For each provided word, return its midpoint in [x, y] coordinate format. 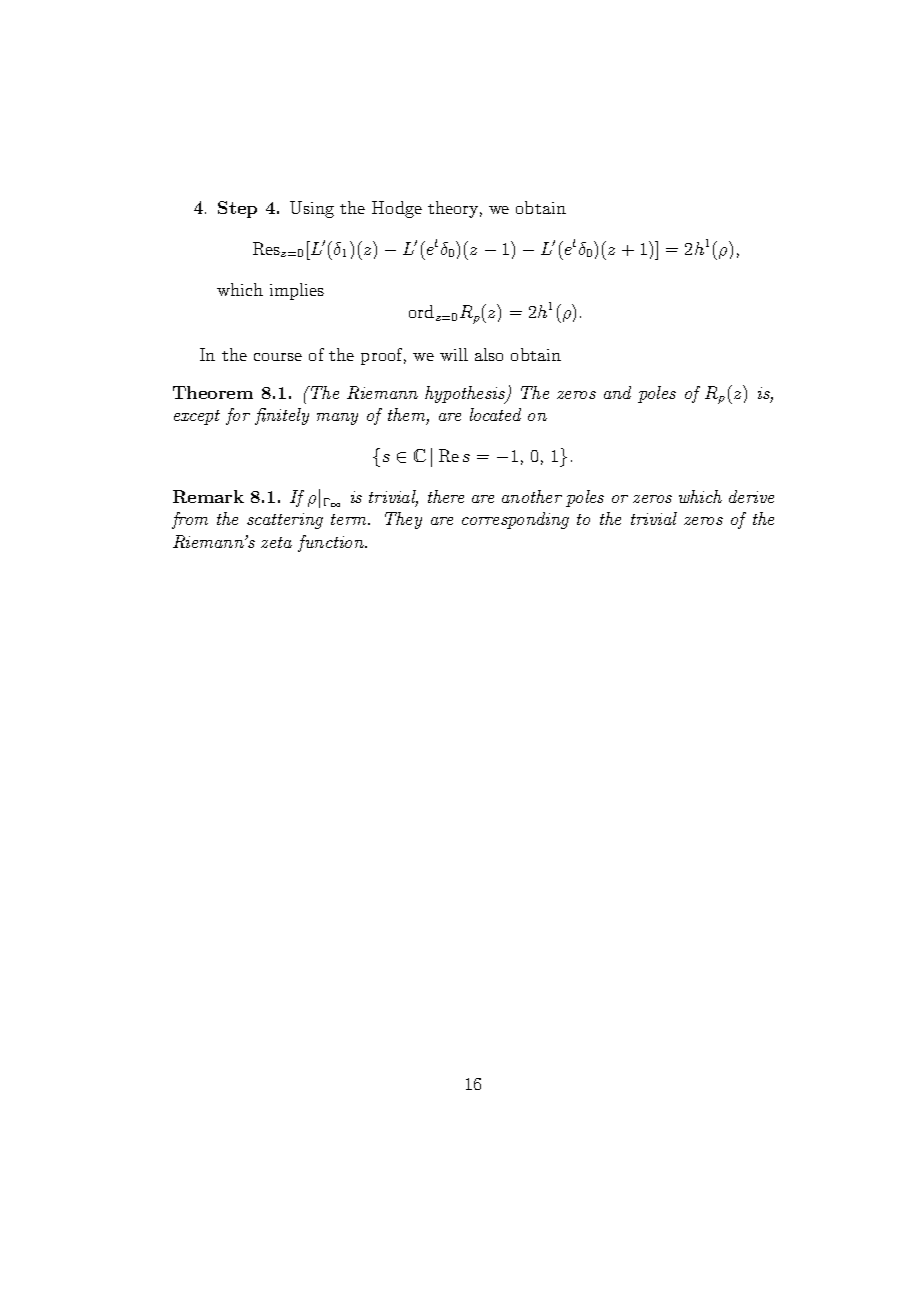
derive [751, 496]
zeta [276, 542]
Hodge [397, 209]
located [495, 414]
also [489, 354]
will [454, 354]
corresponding [515, 520]
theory [455, 209]
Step [237, 209]
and [617, 392]
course [278, 357]
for [238, 416]
